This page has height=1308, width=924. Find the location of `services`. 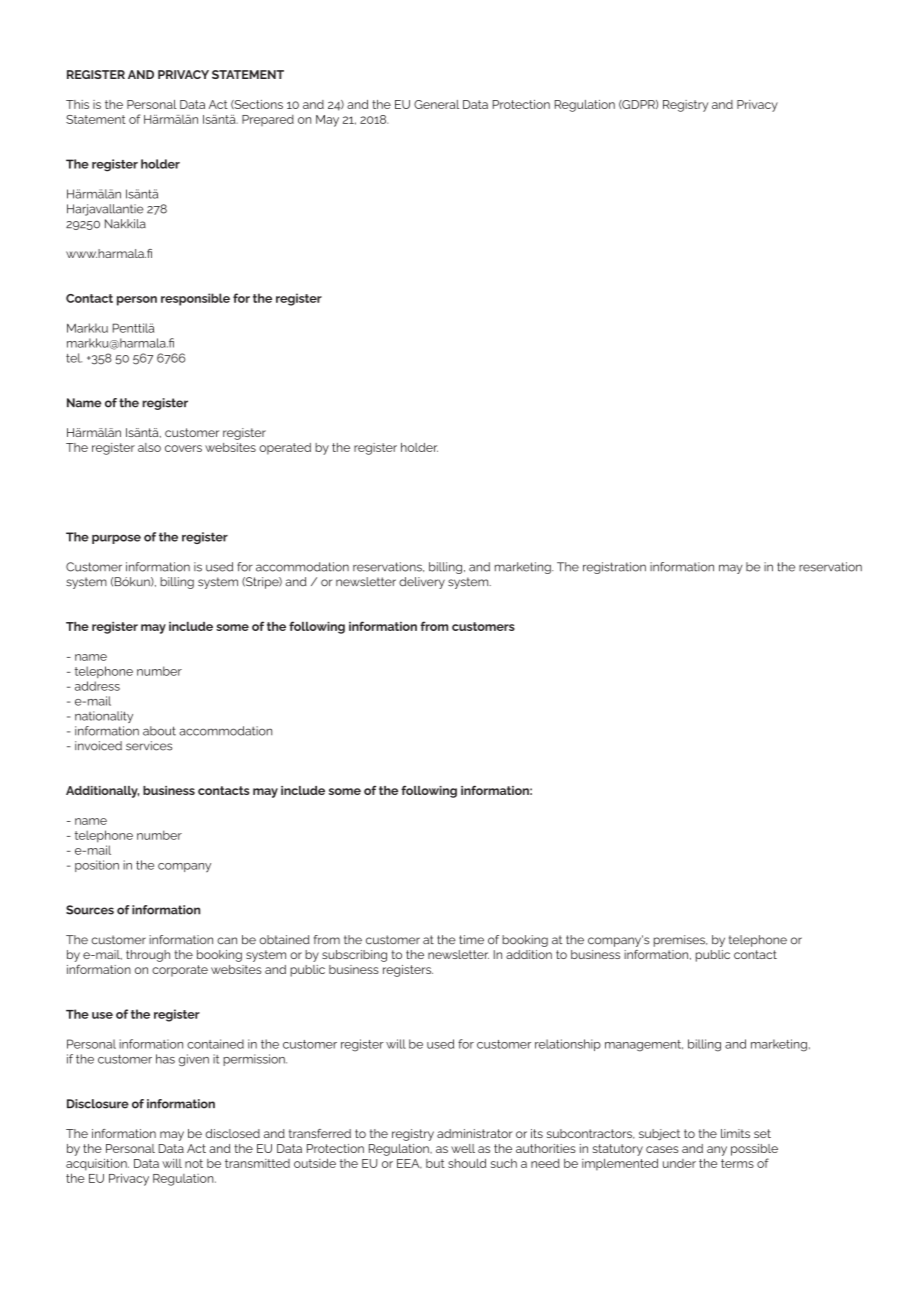

services is located at coordinates (149, 746).
